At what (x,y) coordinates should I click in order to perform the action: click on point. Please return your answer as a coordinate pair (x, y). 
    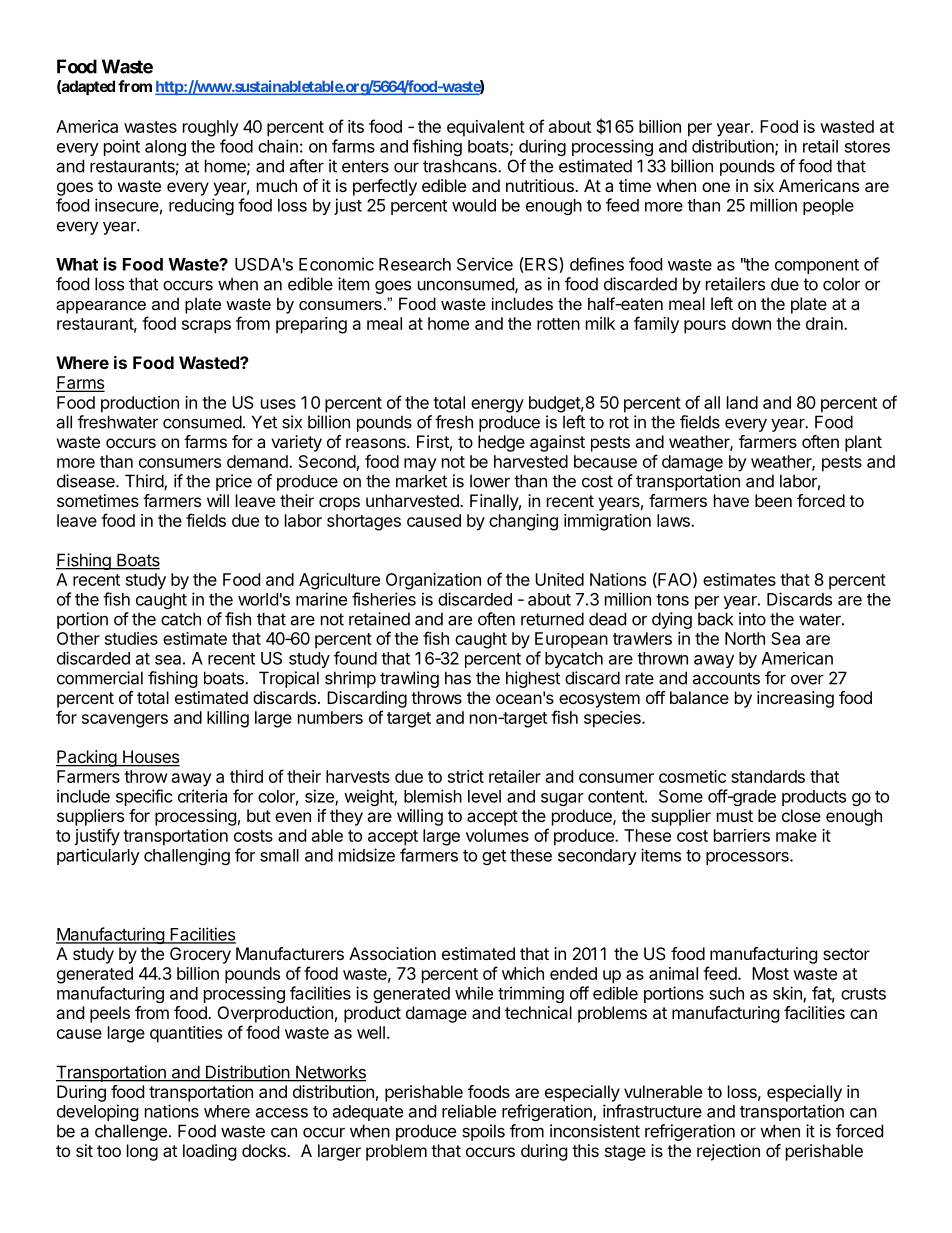
    Looking at the image, I should click on (122, 147).
